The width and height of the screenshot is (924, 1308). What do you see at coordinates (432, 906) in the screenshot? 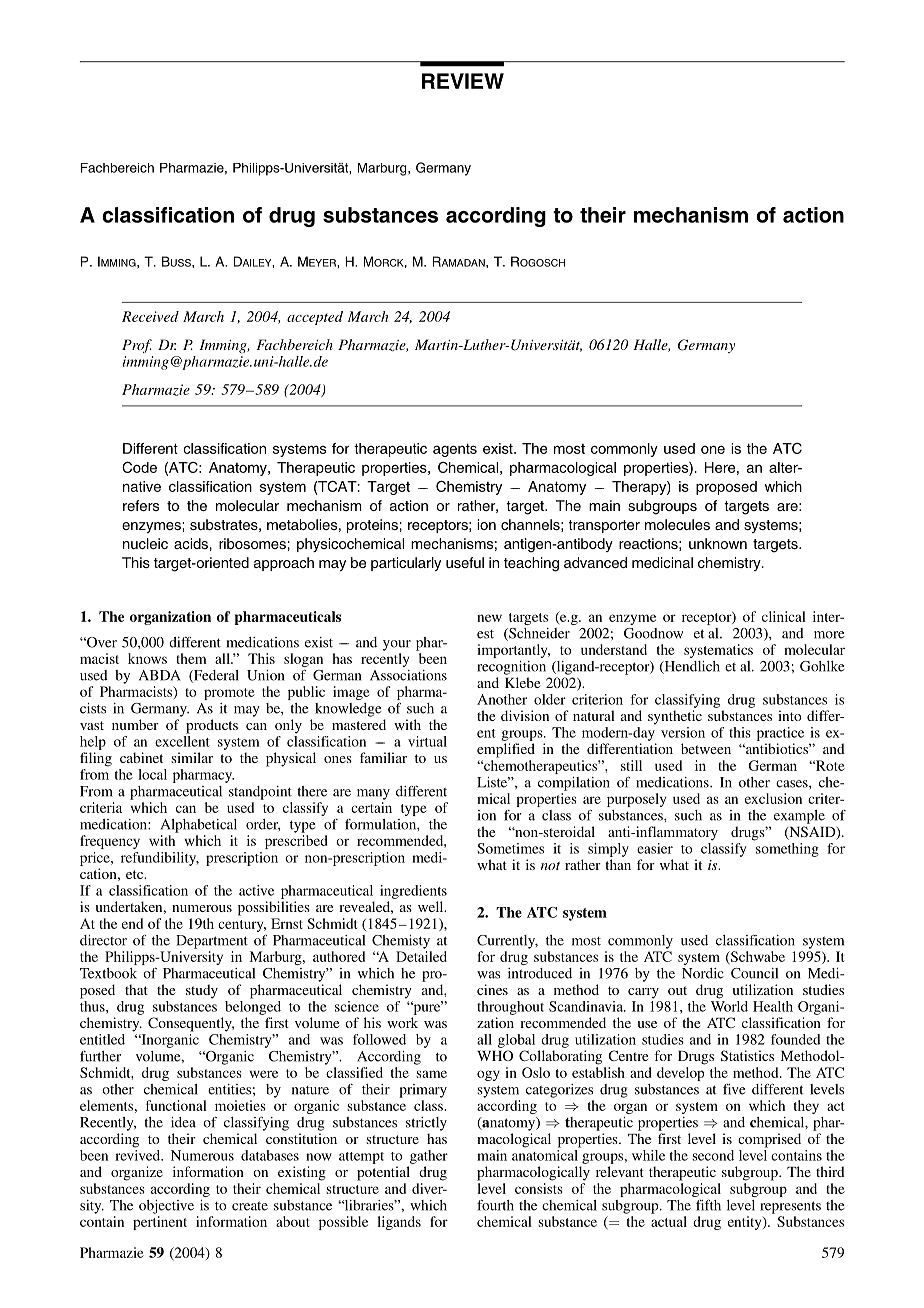
I see `well` at bounding box center [432, 906].
